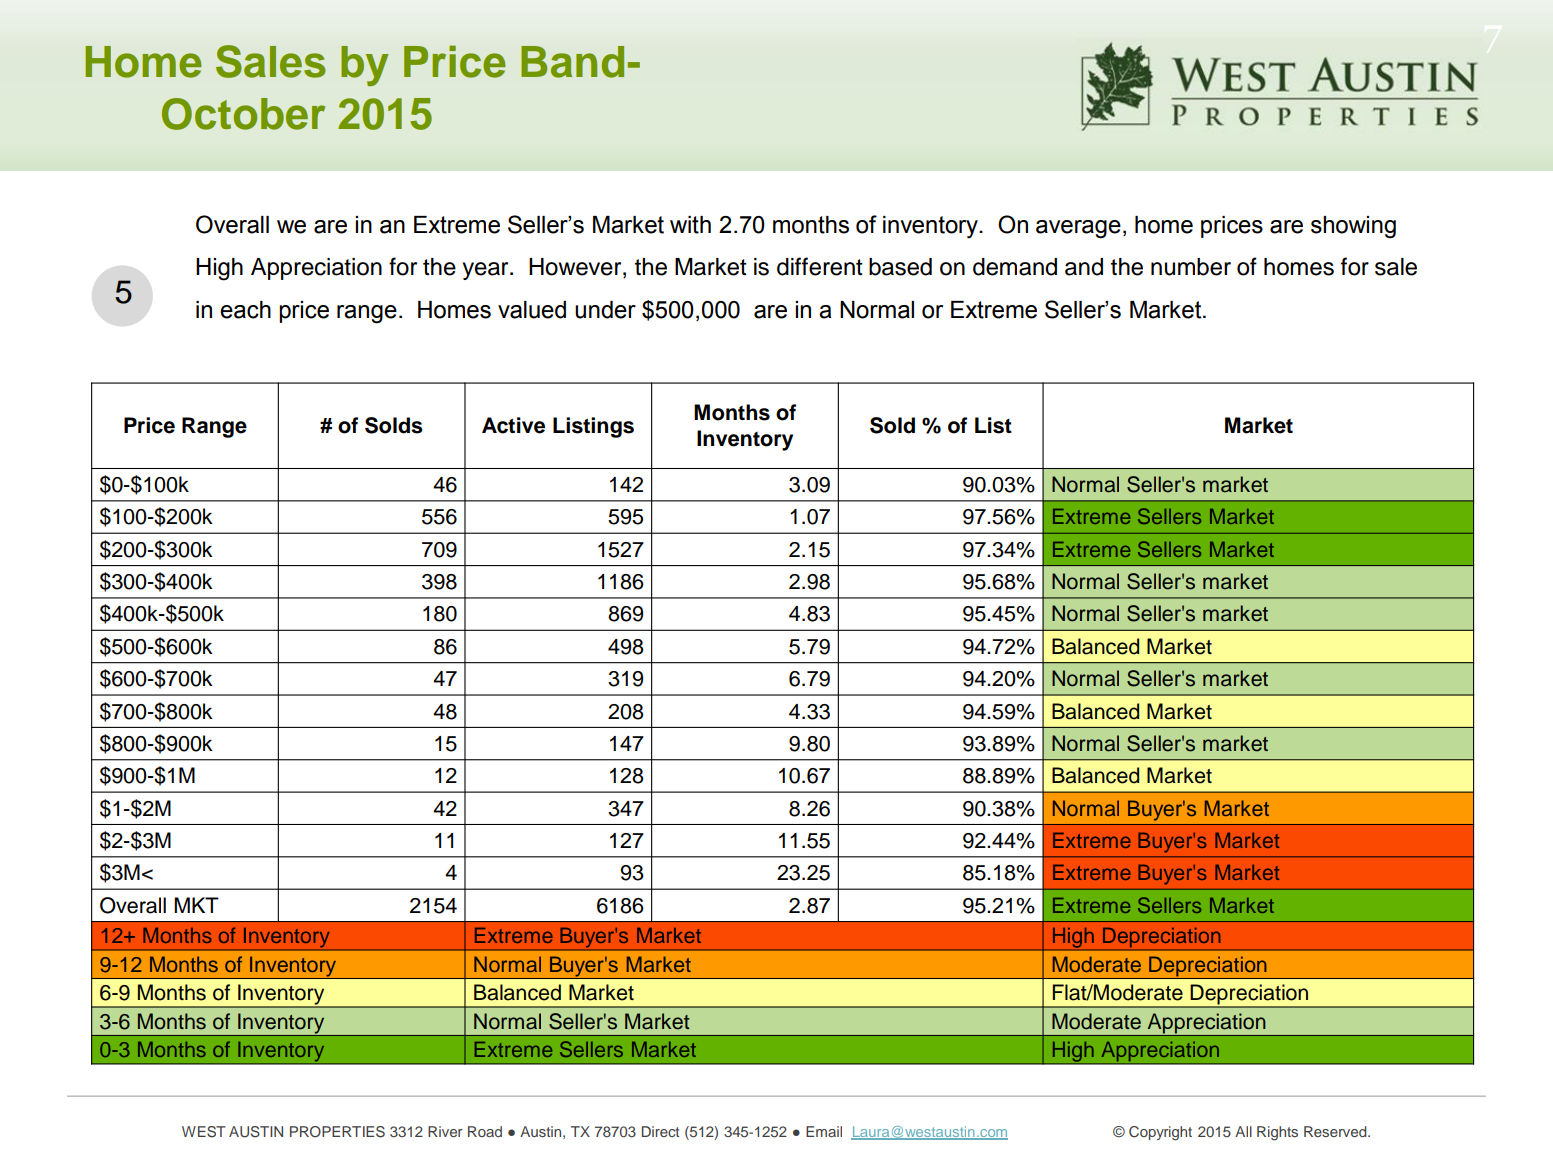 The height and width of the screenshot is (1165, 1553). What do you see at coordinates (820, 266) in the screenshot?
I see `different` at bounding box center [820, 266].
